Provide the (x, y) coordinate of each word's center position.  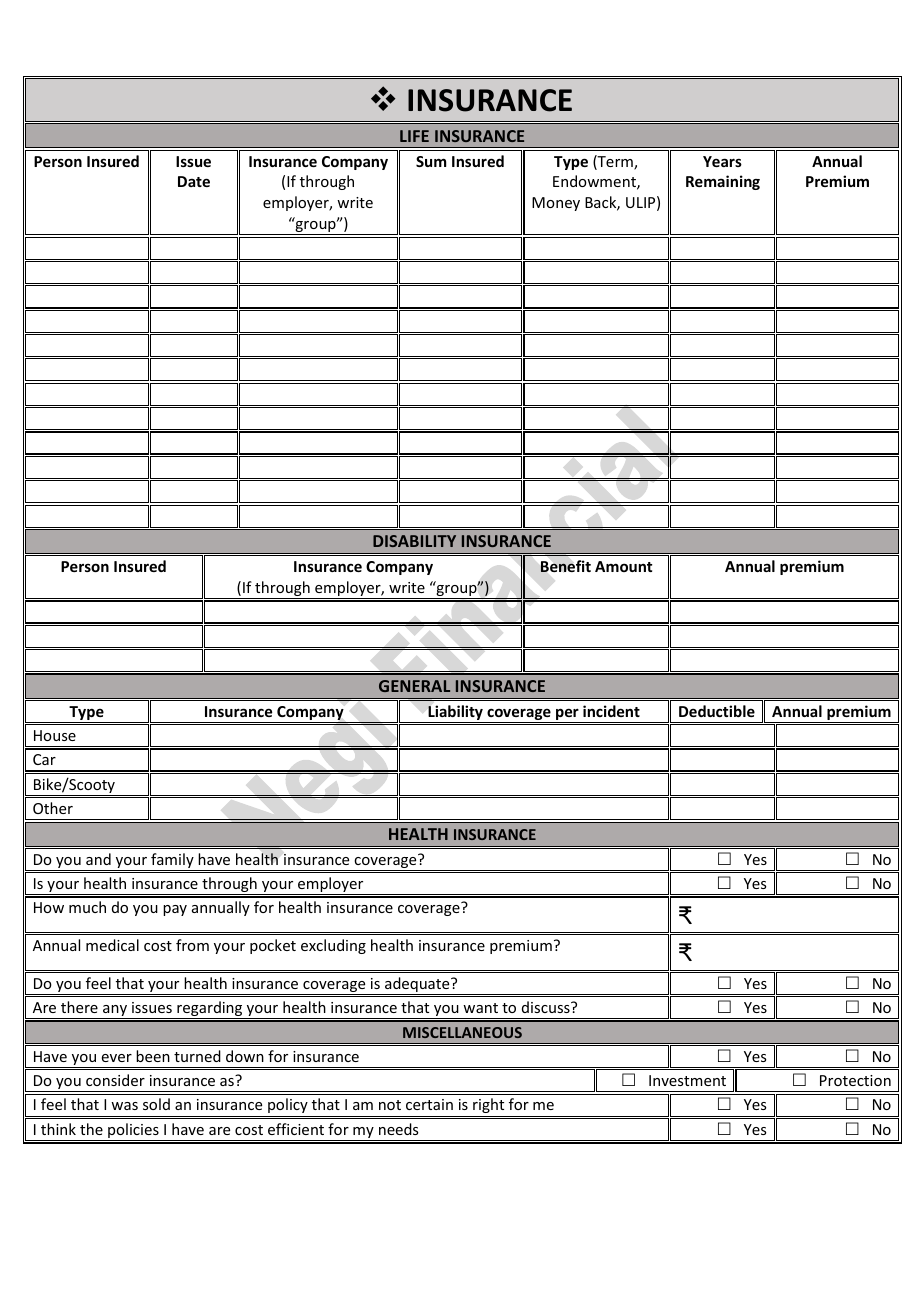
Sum (431, 161)
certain (429, 1104)
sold (156, 1104)
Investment (687, 1080)
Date (194, 181)
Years (722, 161)
